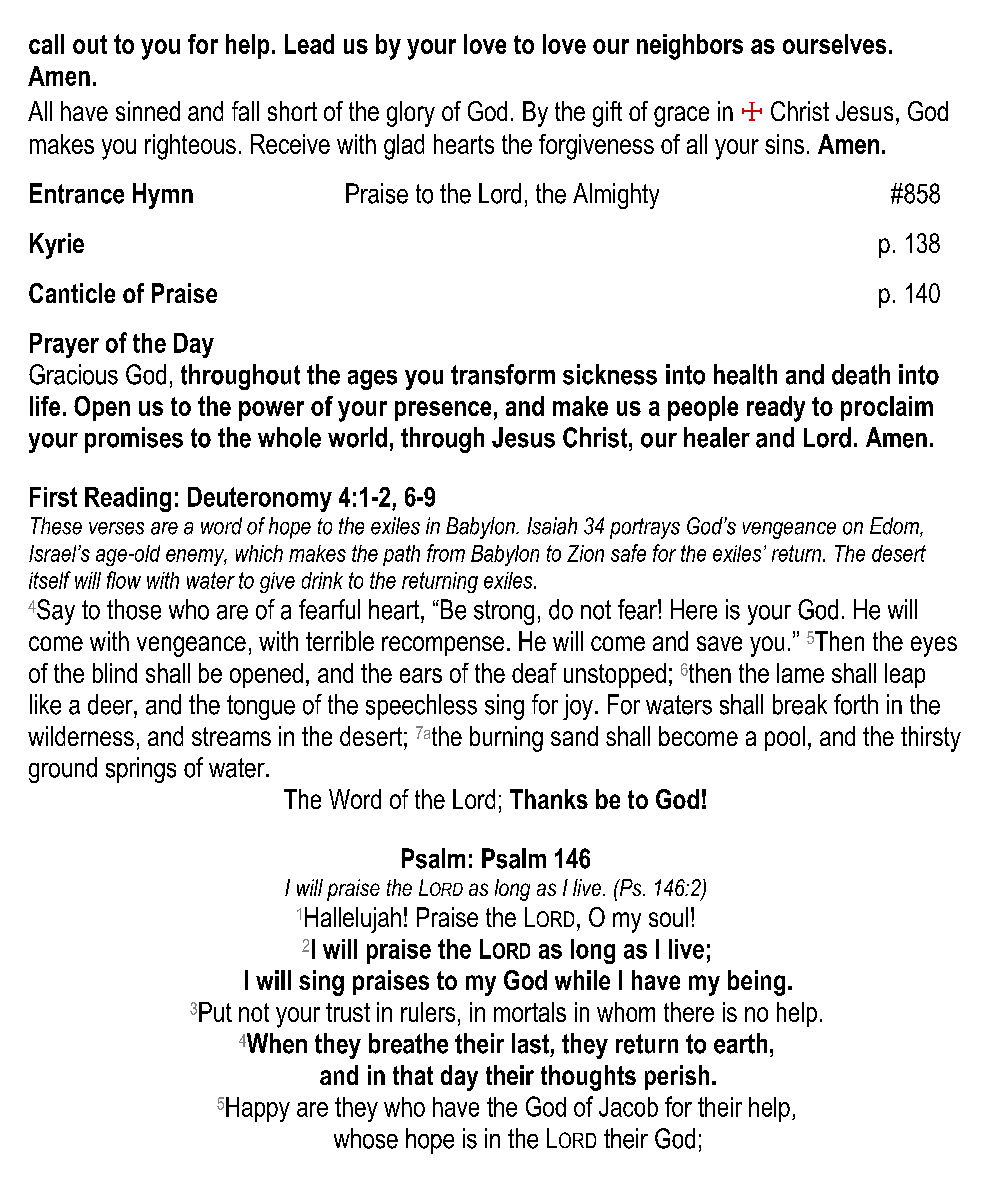 The width and height of the screenshot is (991, 1204). What do you see at coordinates (366, 1138) in the screenshot?
I see `whose` at bounding box center [366, 1138].
